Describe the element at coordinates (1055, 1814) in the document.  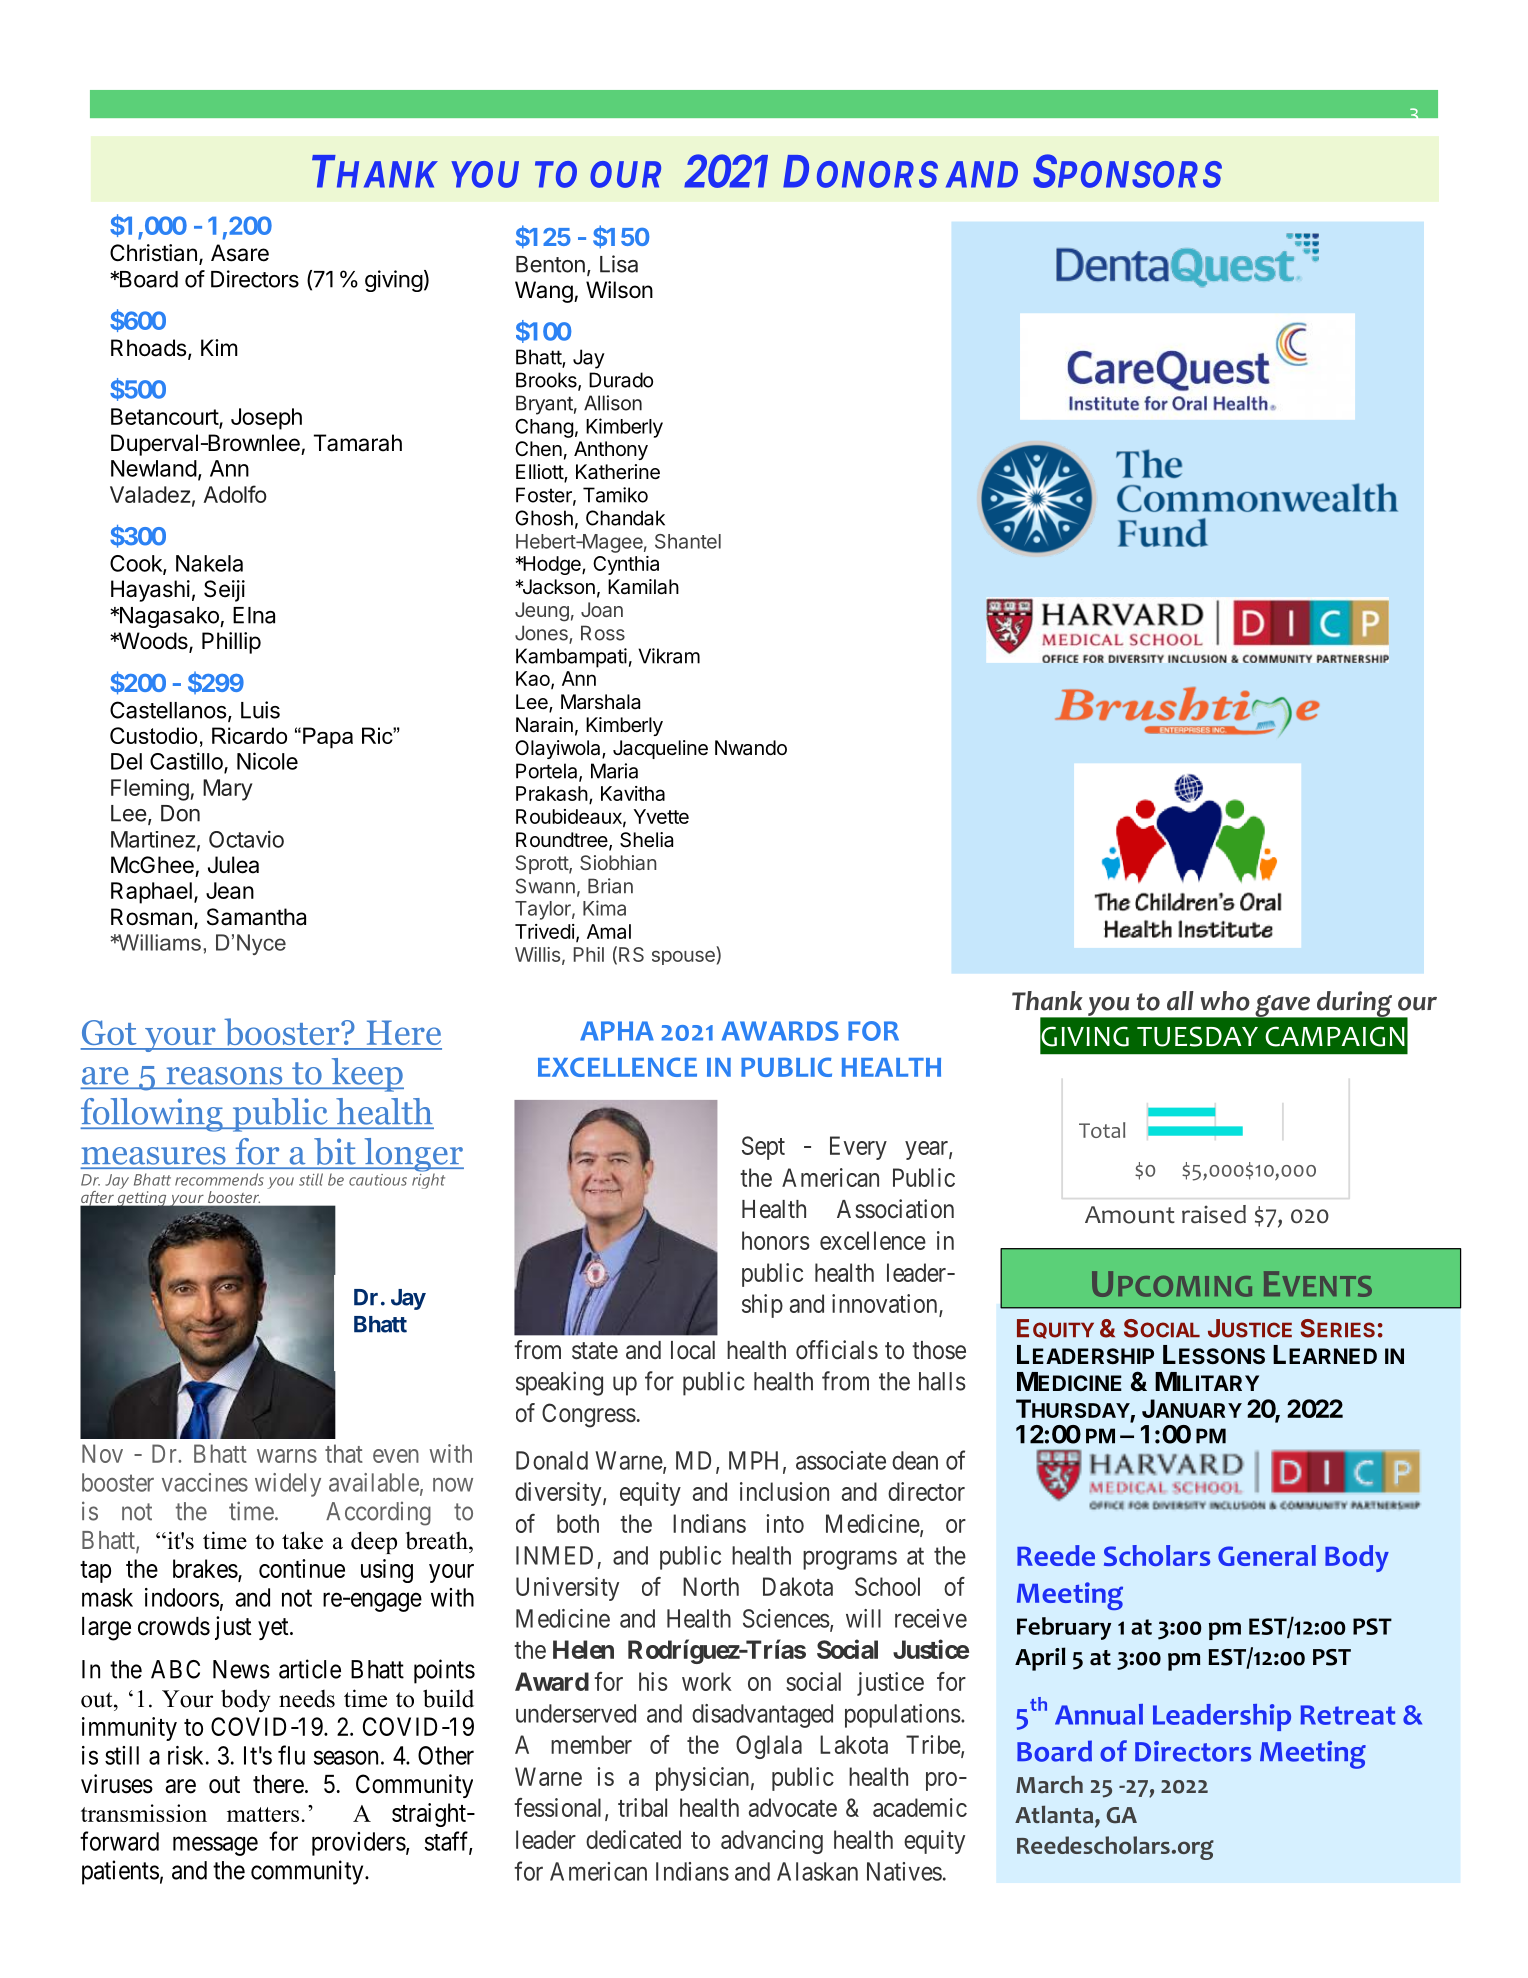
I see `Atlanta` at that location.
